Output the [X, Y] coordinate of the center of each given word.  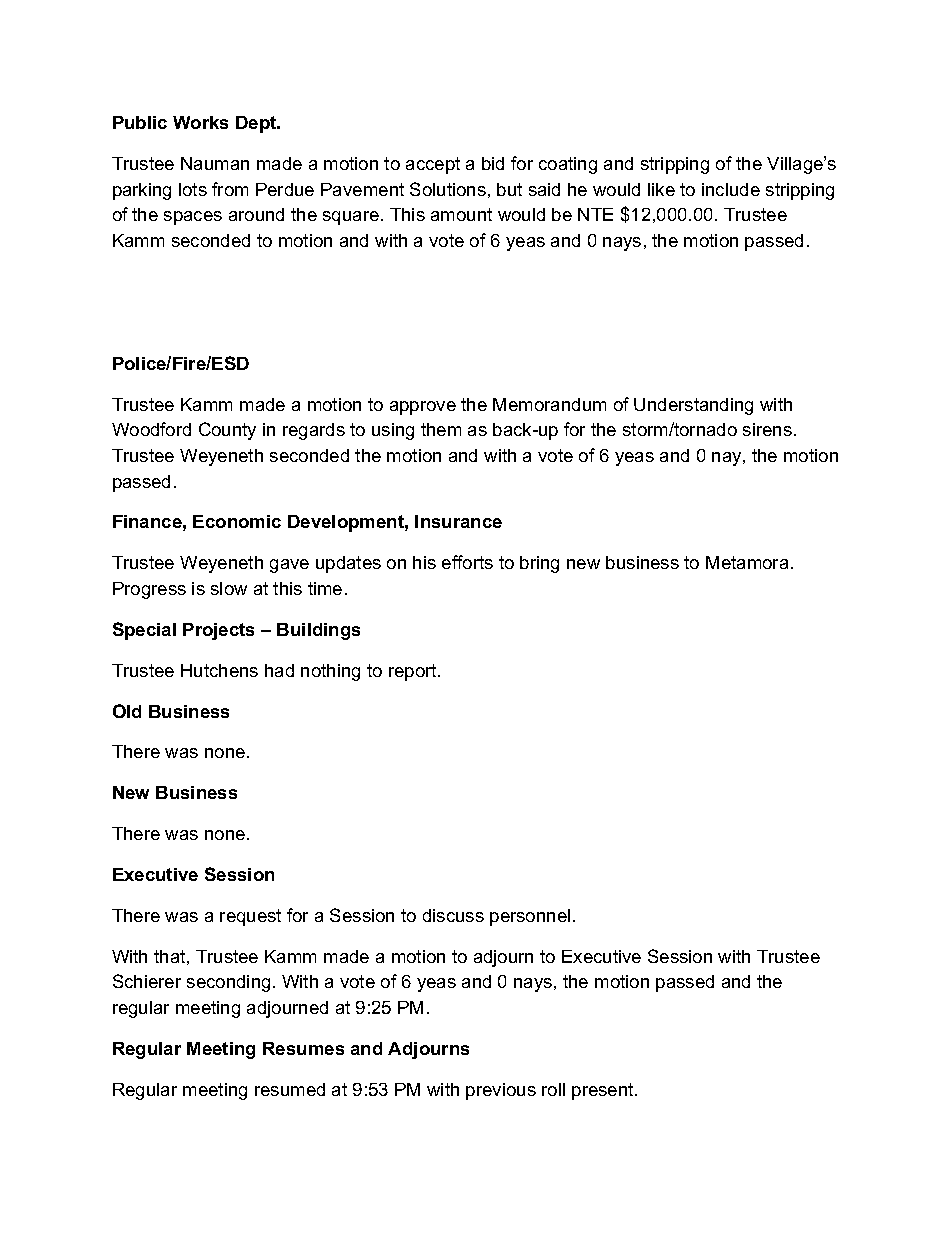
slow [229, 588]
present [604, 1091]
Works [200, 122]
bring [539, 564]
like [661, 189]
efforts [467, 562]
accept [433, 165]
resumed [290, 1089]
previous [501, 1091]
